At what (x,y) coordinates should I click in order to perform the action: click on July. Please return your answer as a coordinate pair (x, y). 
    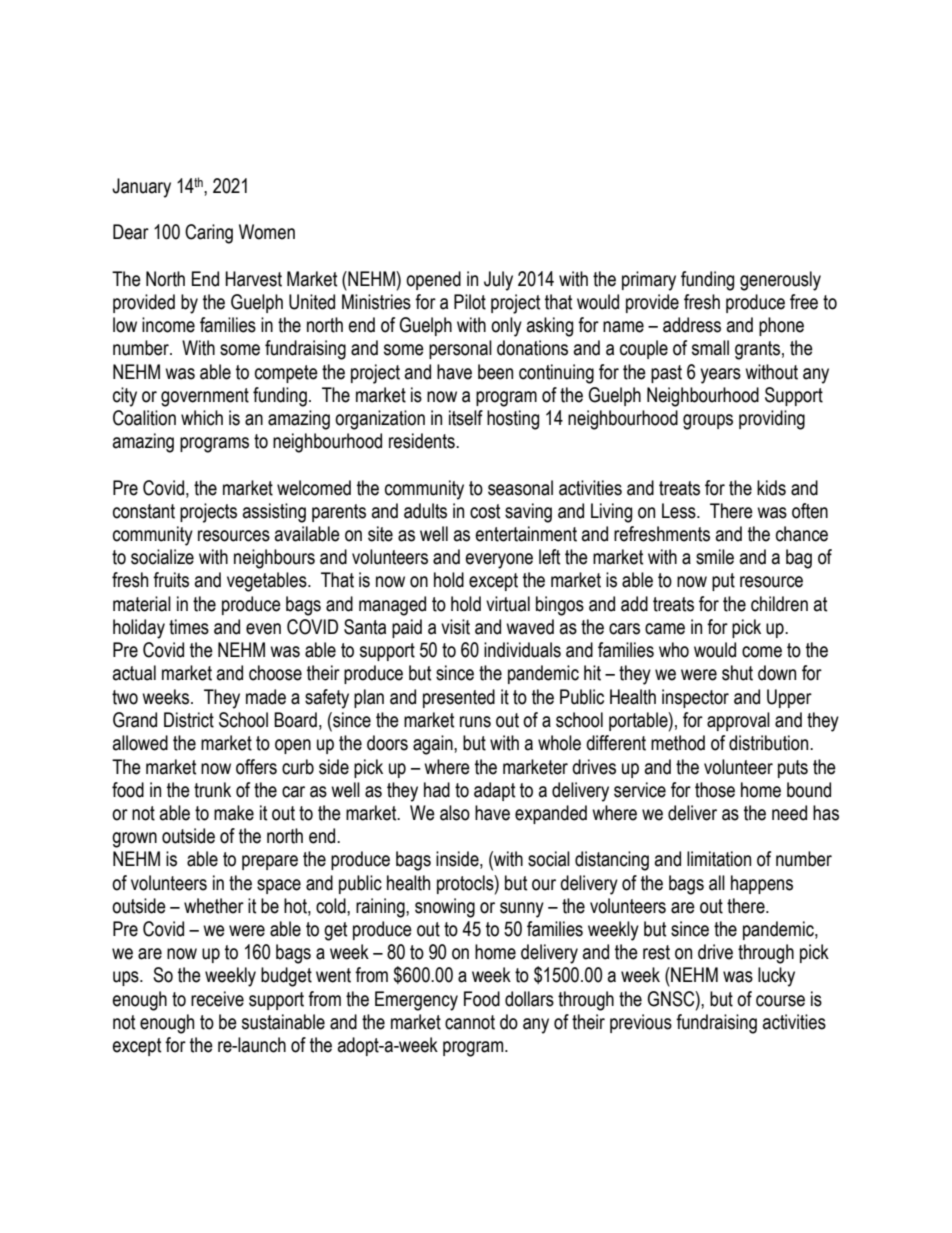
    Looking at the image, I should click on (498, 281).
